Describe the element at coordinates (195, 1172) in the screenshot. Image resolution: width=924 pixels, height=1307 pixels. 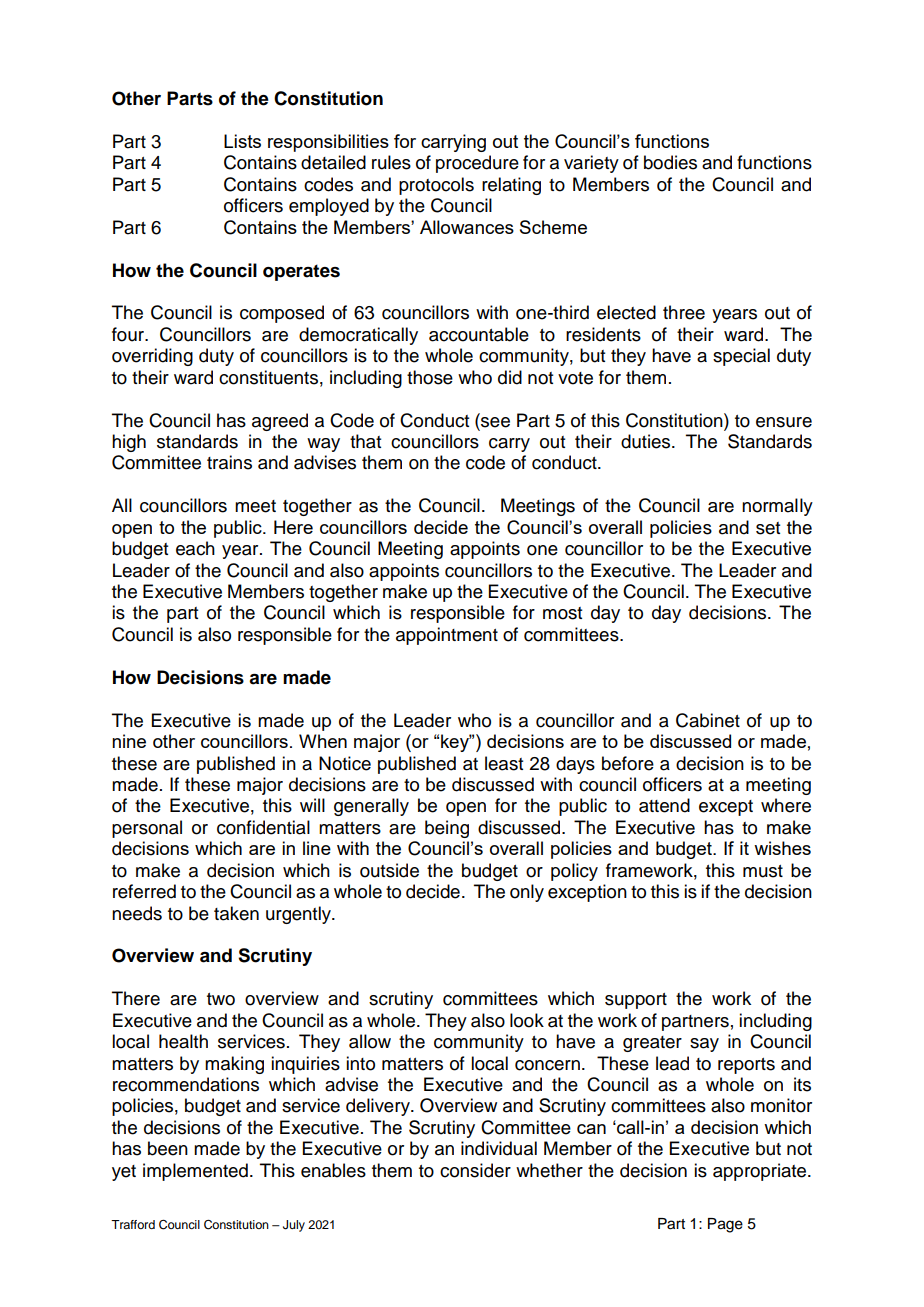
I see `implemented` at that location.
